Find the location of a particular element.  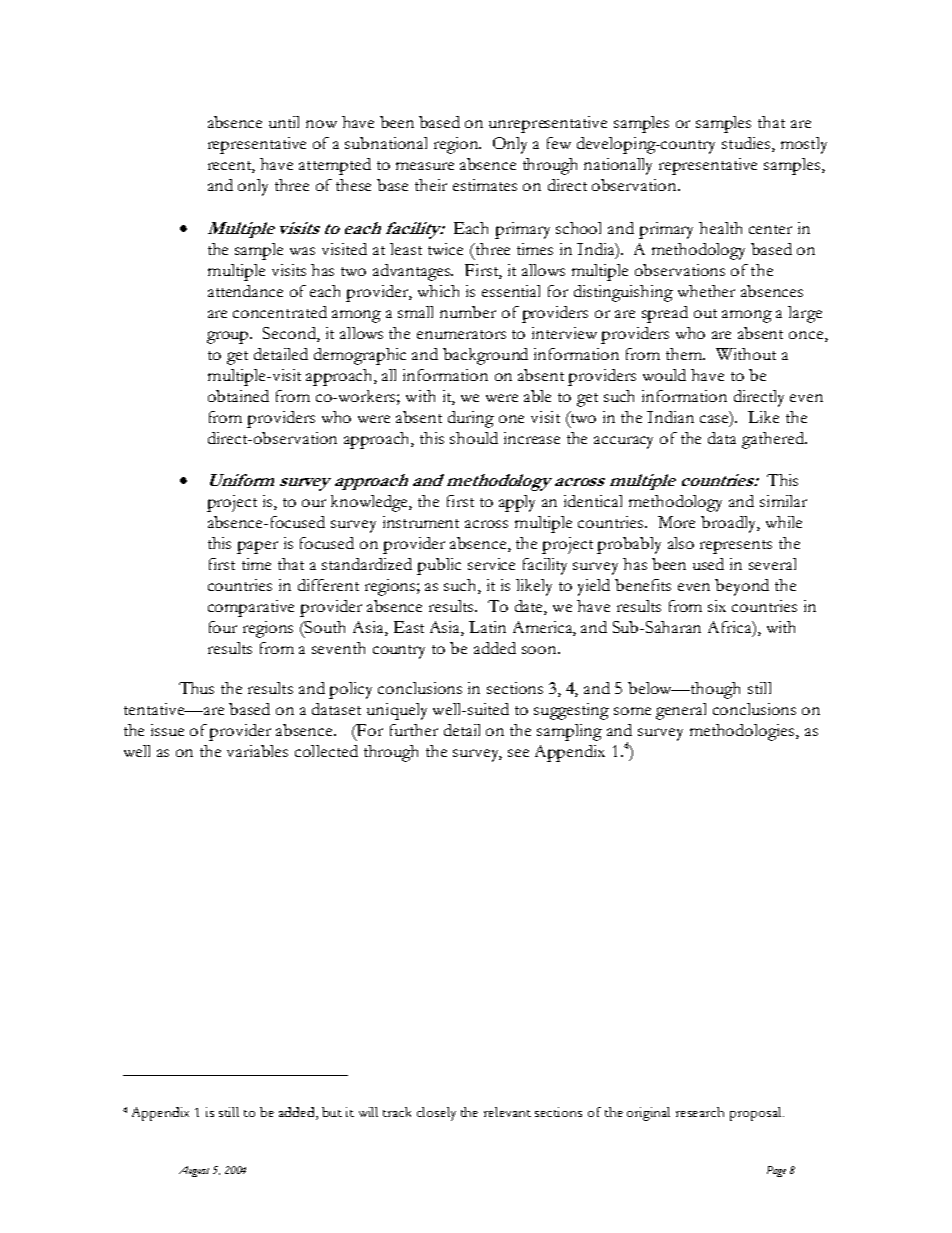

apply is located at coordinates (517, 503).
